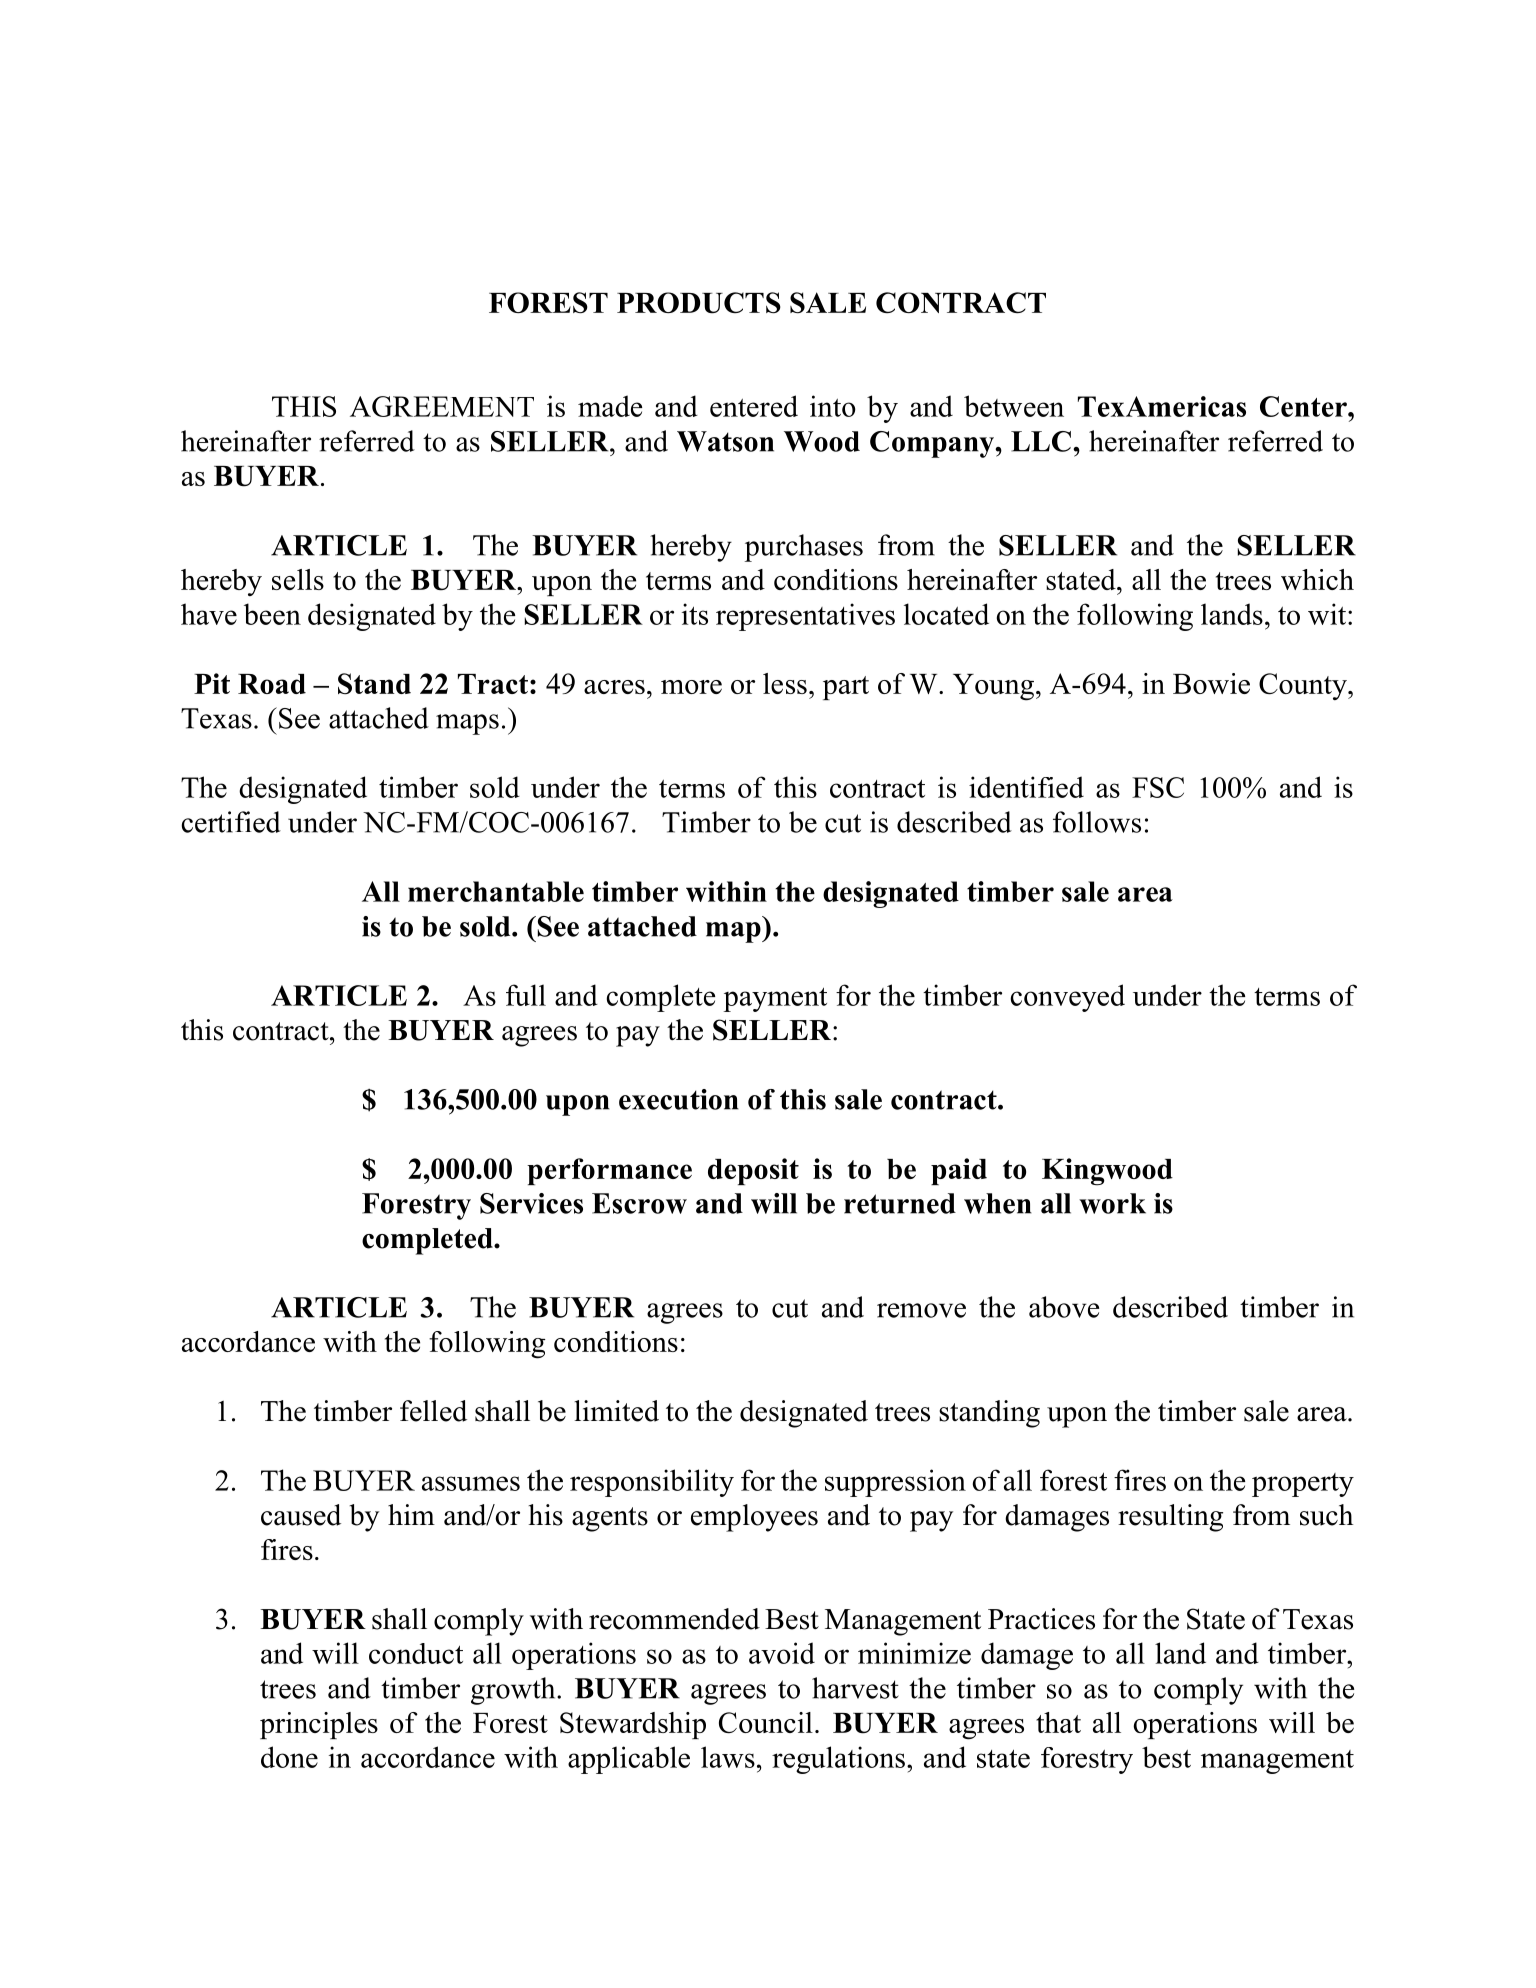 This image has height=1988, width=1536. Describe the element at coordinates (531, 1203) in the image. I see `Services` at that location.
